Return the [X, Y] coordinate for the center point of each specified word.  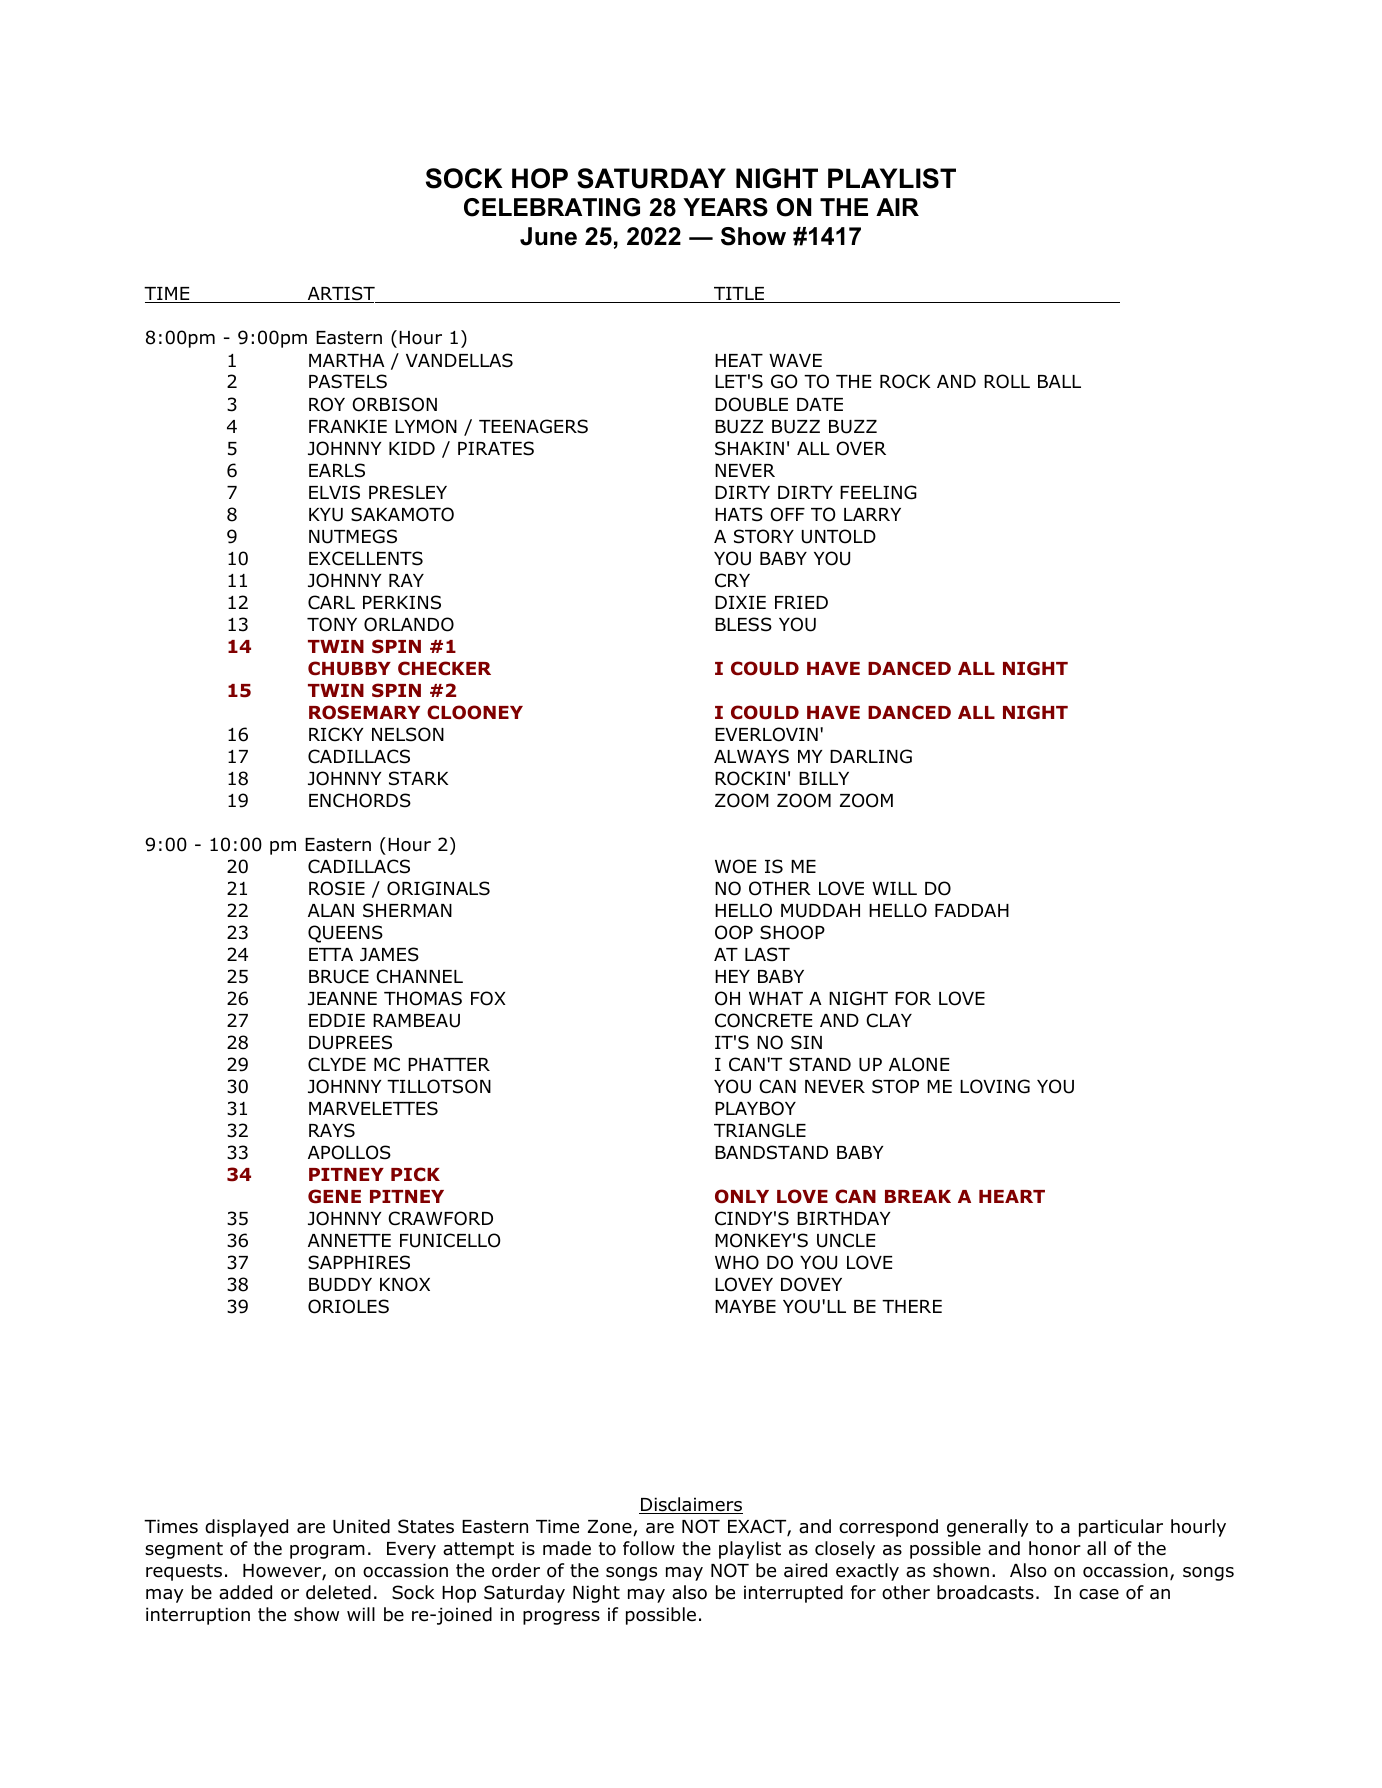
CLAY [889, 1020]
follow [649, 1548]
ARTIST [341, 294]
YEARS [725, 207]
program [327, 1552]
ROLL [1007, 381]
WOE [735, 866]
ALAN [331, 910]
